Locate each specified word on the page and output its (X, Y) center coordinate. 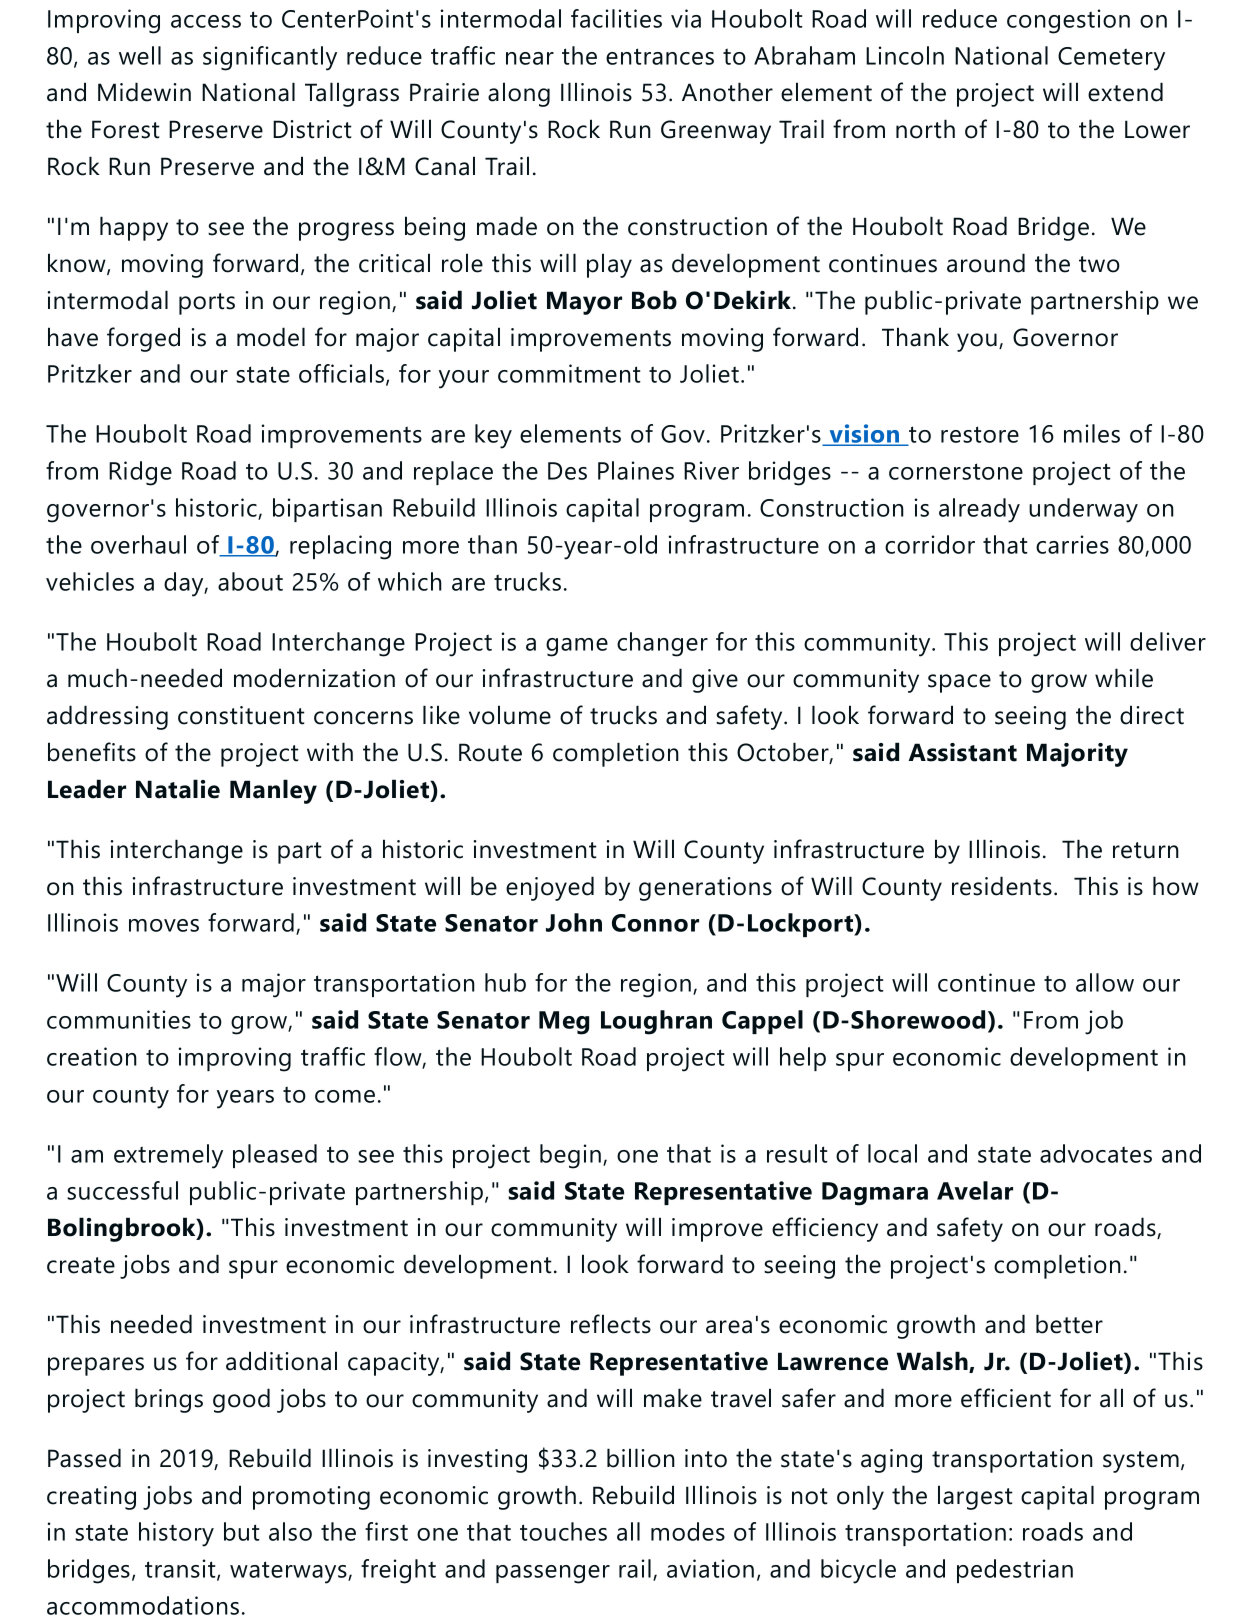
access (206, 21)
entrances (660, 56)
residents (1002, 886)
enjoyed (550, 888)
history (176, 1534)
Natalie (178, 789)
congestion (1068, 21)
